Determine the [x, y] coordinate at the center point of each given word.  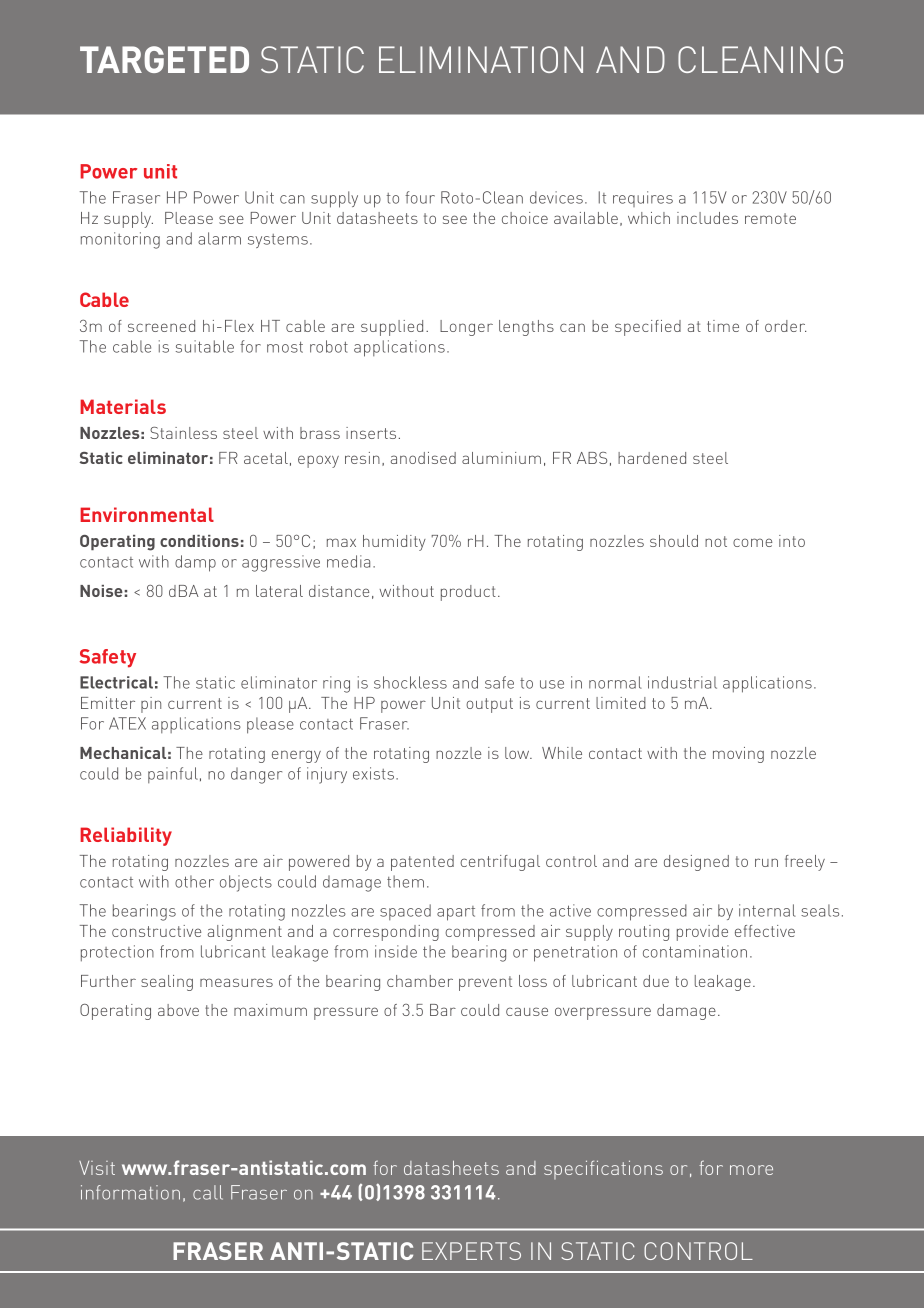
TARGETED [164, 59]
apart [456, 913]
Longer [466, 328]
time [723, 326]
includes [707, 218]
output [489, 705]
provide [702, 933]
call [208, 1192]
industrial [682, 682]
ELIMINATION [481, 59]
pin [151, 705]
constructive [156, 931]
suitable [205, 346]
